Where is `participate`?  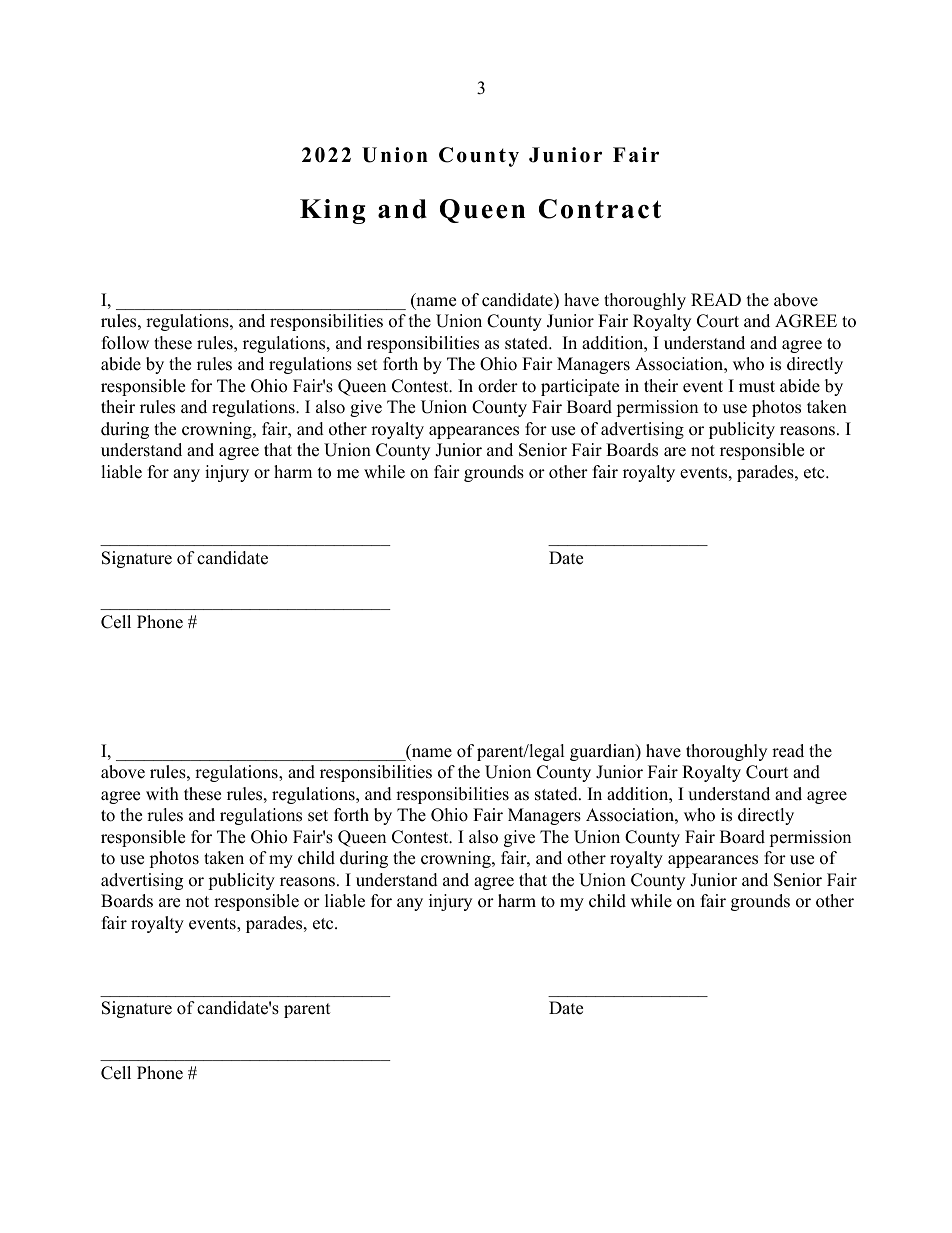 participate is located at coordinates (580, 387).
